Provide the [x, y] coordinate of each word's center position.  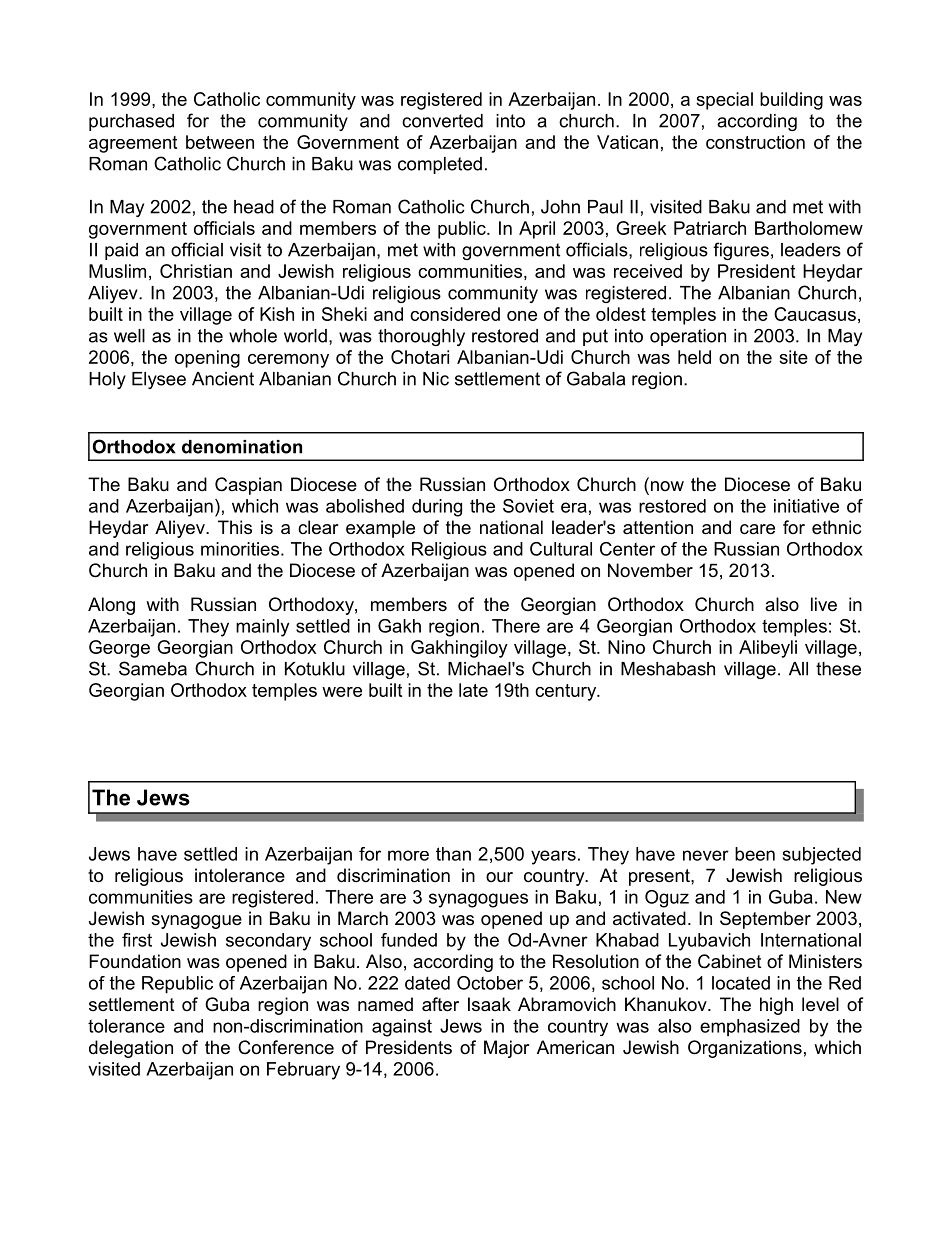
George [119, 649]
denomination [242, 447]
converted [442, 121]
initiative [806, 506]
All [798, 669]
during [437, 508]
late [473, 690]
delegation [131, 1049]
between [220, 142]
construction [755, 142]
